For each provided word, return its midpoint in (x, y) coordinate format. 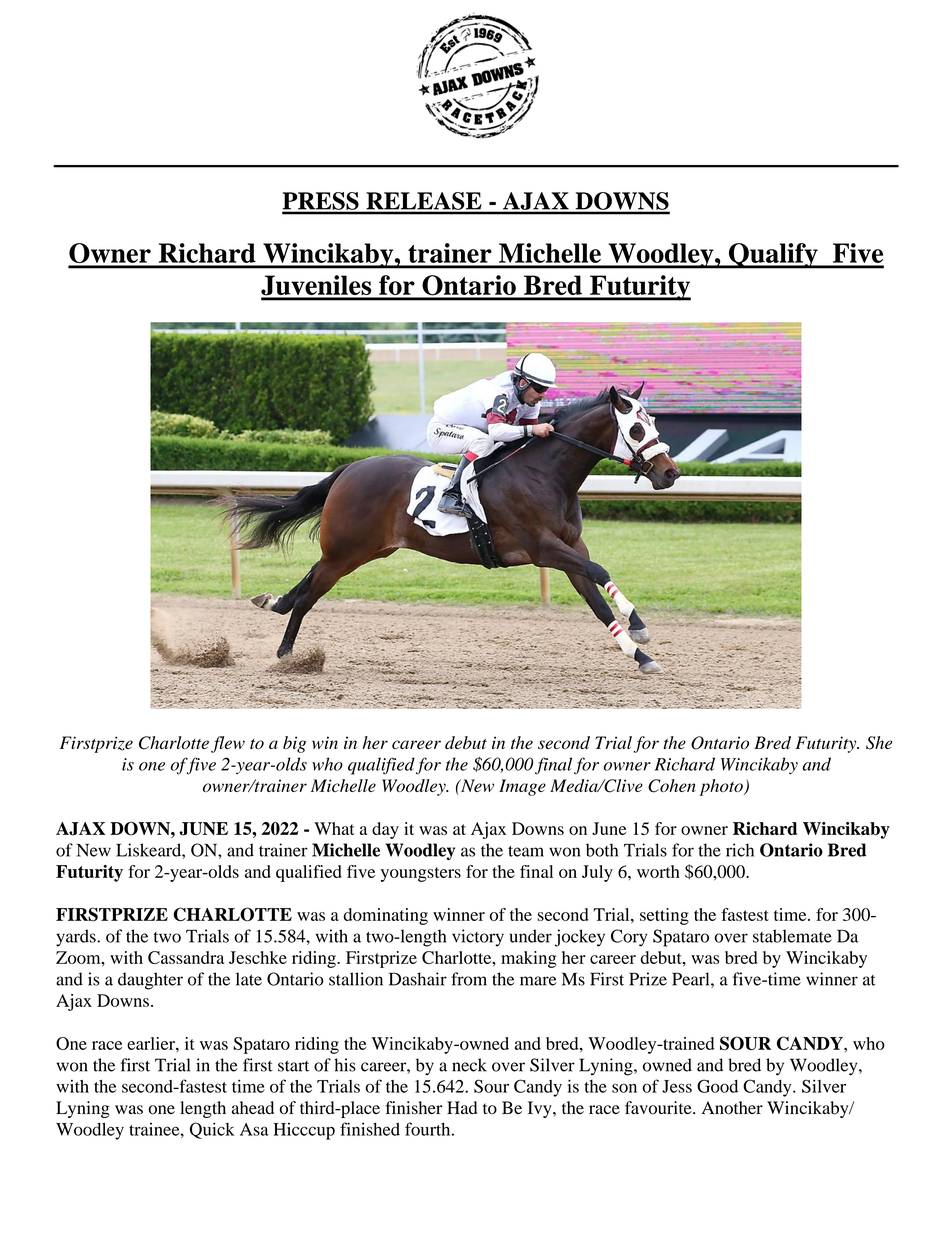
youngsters (421, 874)
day (385, 830)
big (294, 744)
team (526, 851)
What (334, 828)
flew (228, 744)
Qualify (773, 256)
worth (658, 871)
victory (478, 938)
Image (522, 787)
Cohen (672, 786)
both (602, 850)
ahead (253, 1108)
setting (664, 916)
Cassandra (186, 957)
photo (722, 787)
